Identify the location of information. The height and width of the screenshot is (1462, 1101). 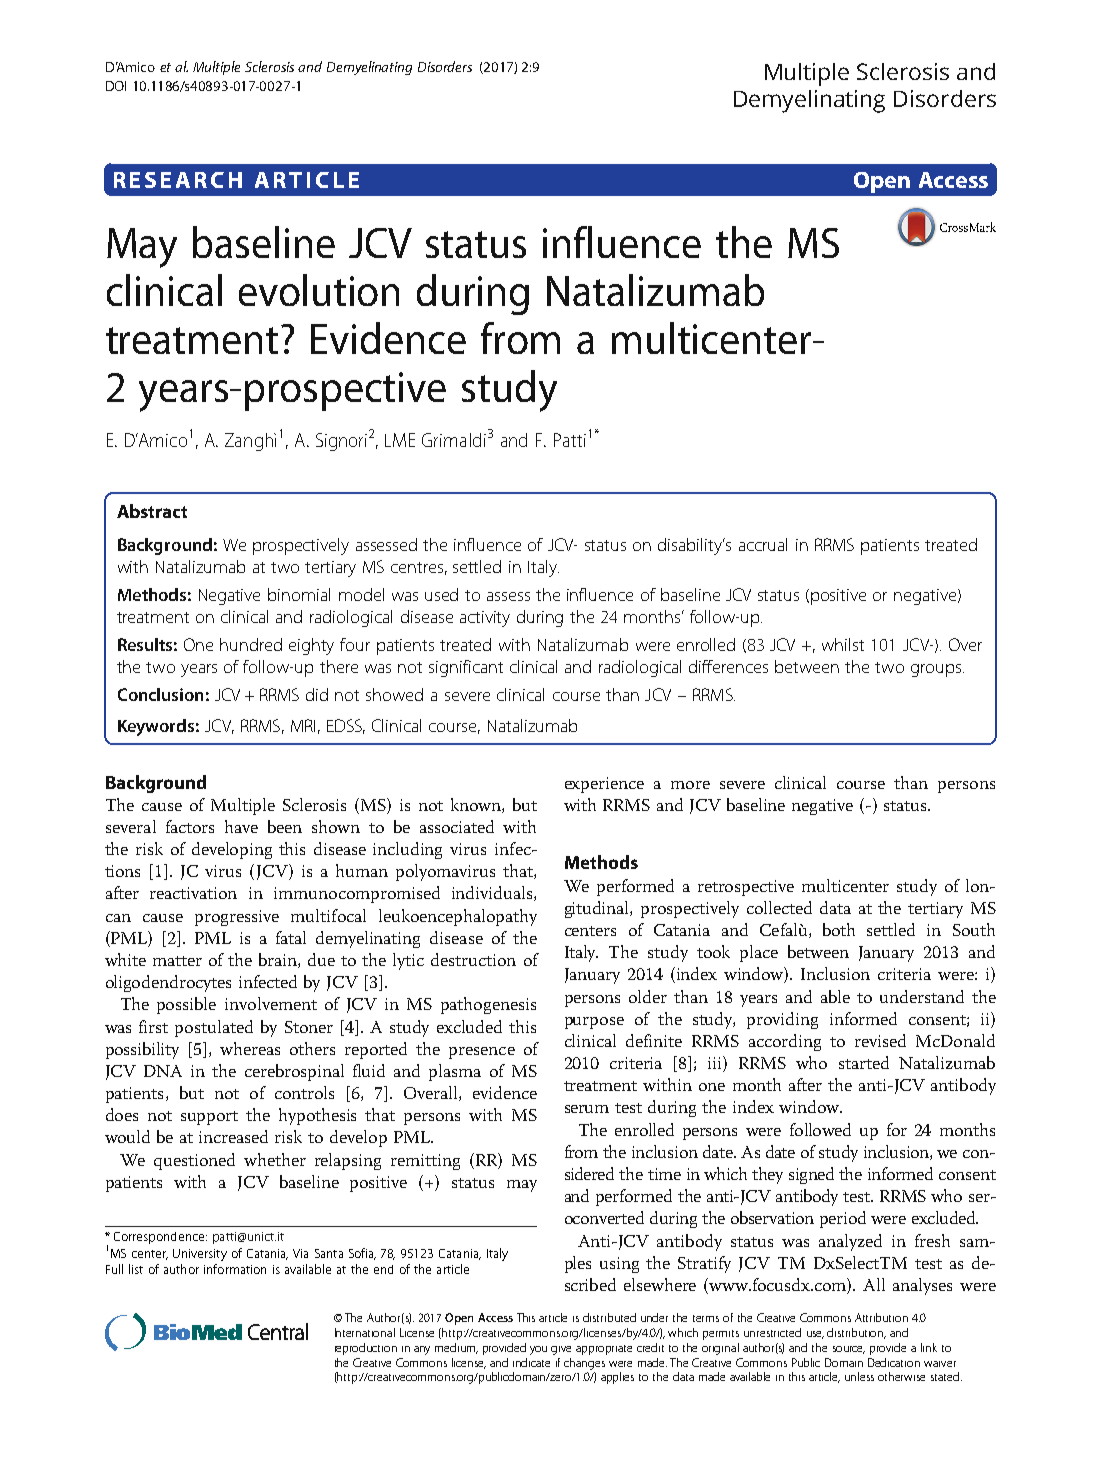
(235, 1269).
